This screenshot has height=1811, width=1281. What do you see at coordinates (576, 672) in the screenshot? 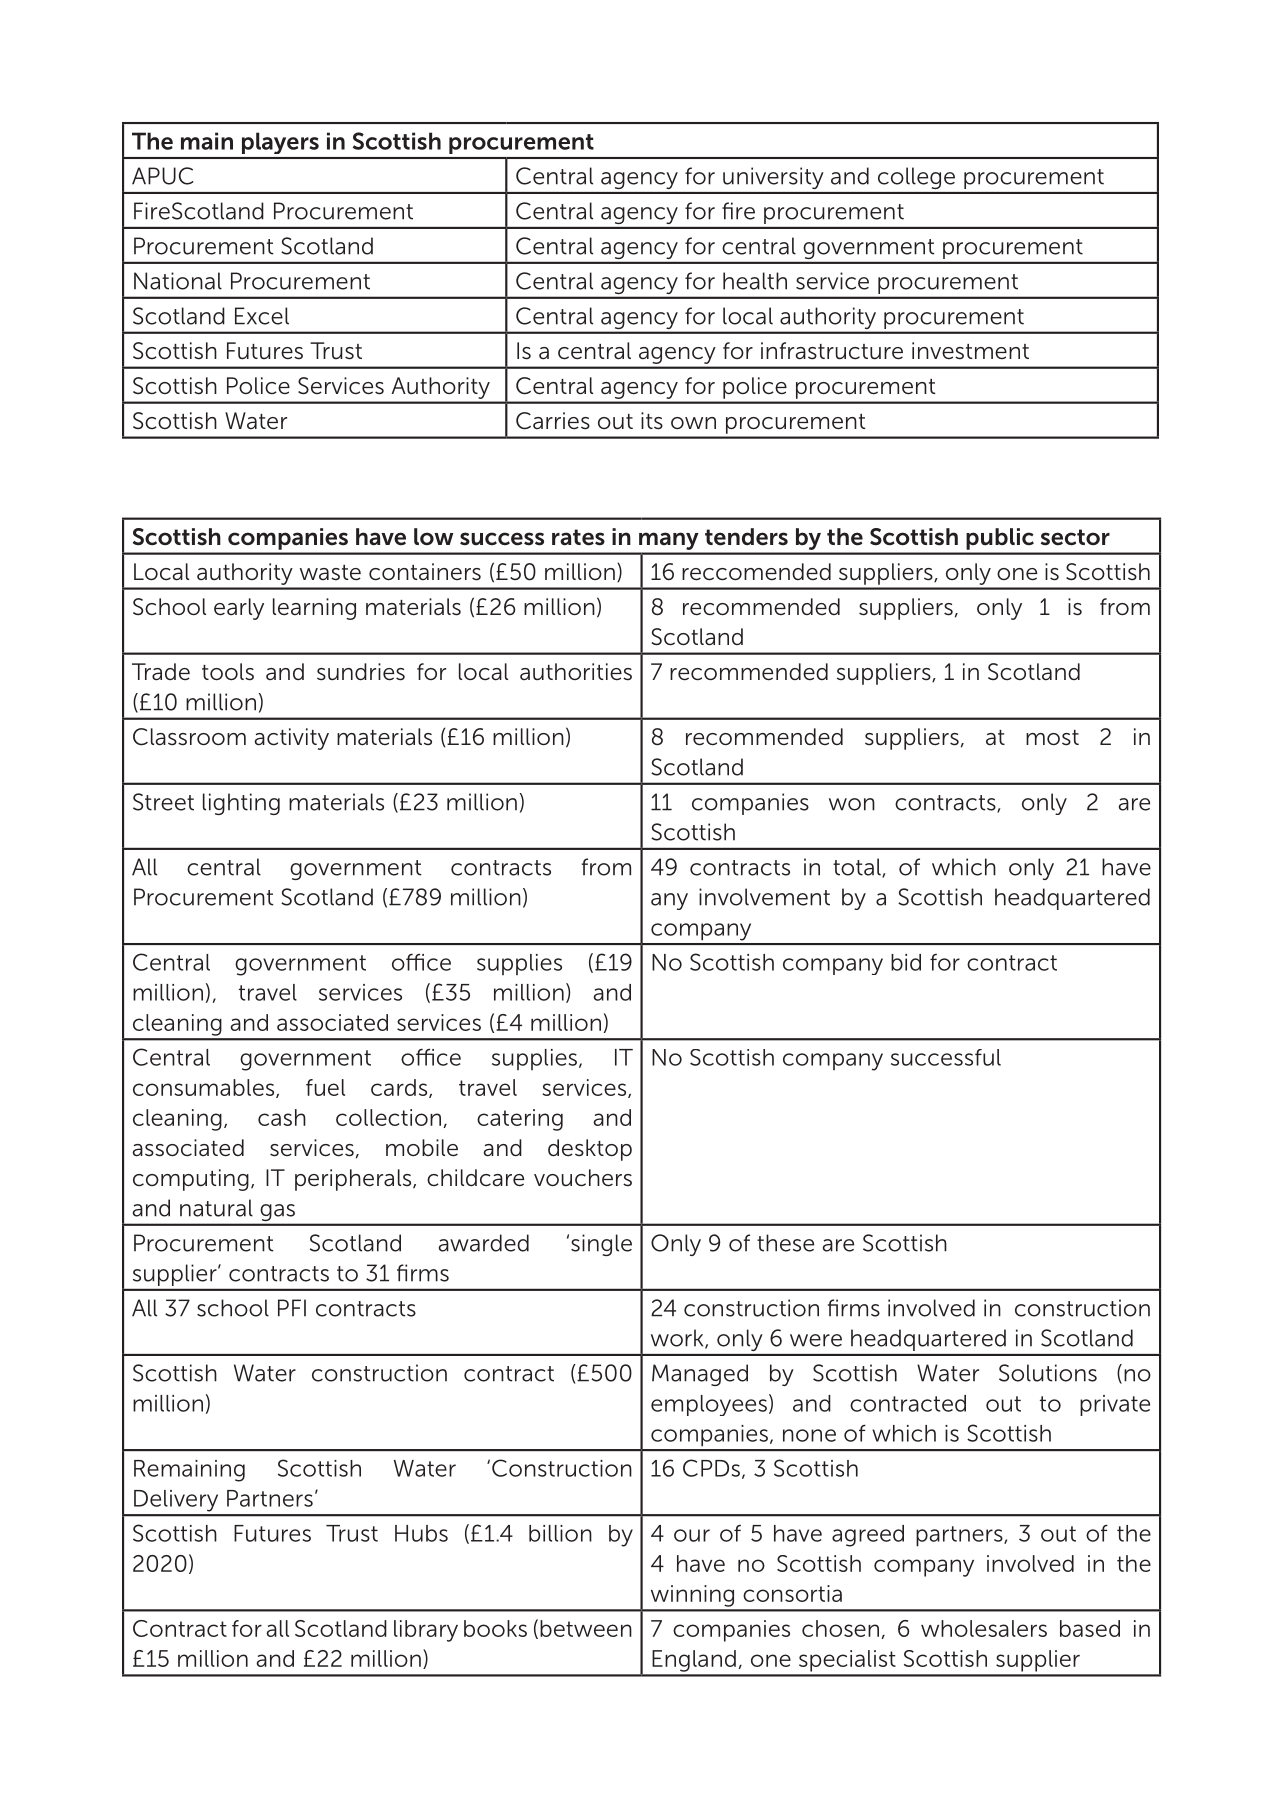
I see `authorities` at bounding box center [576, 672].
